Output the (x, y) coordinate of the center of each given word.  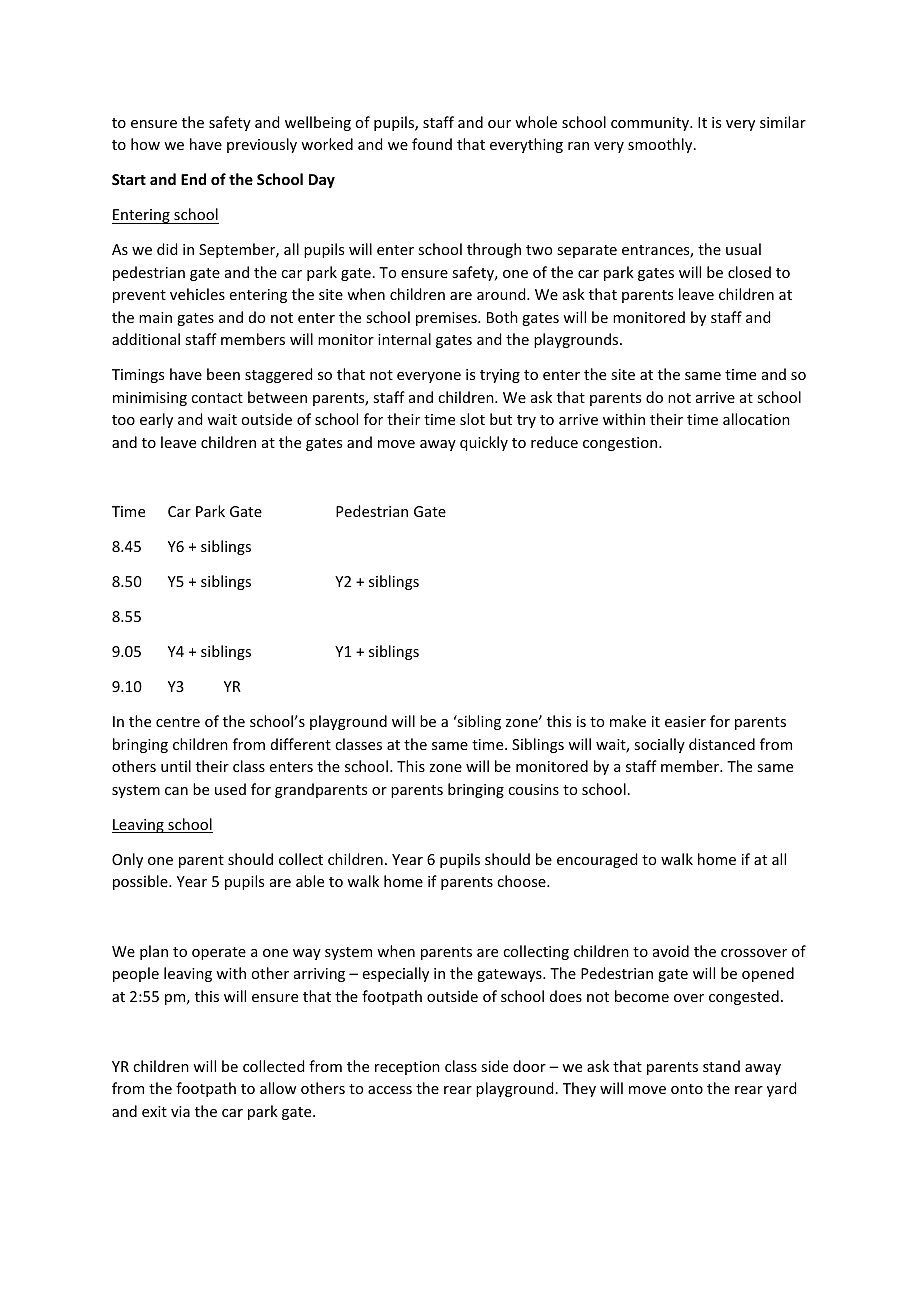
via (180, 1111)
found (432, 144)
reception (407, 1068)
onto (687, 1089)
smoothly (661, 145)
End (193, 179)
